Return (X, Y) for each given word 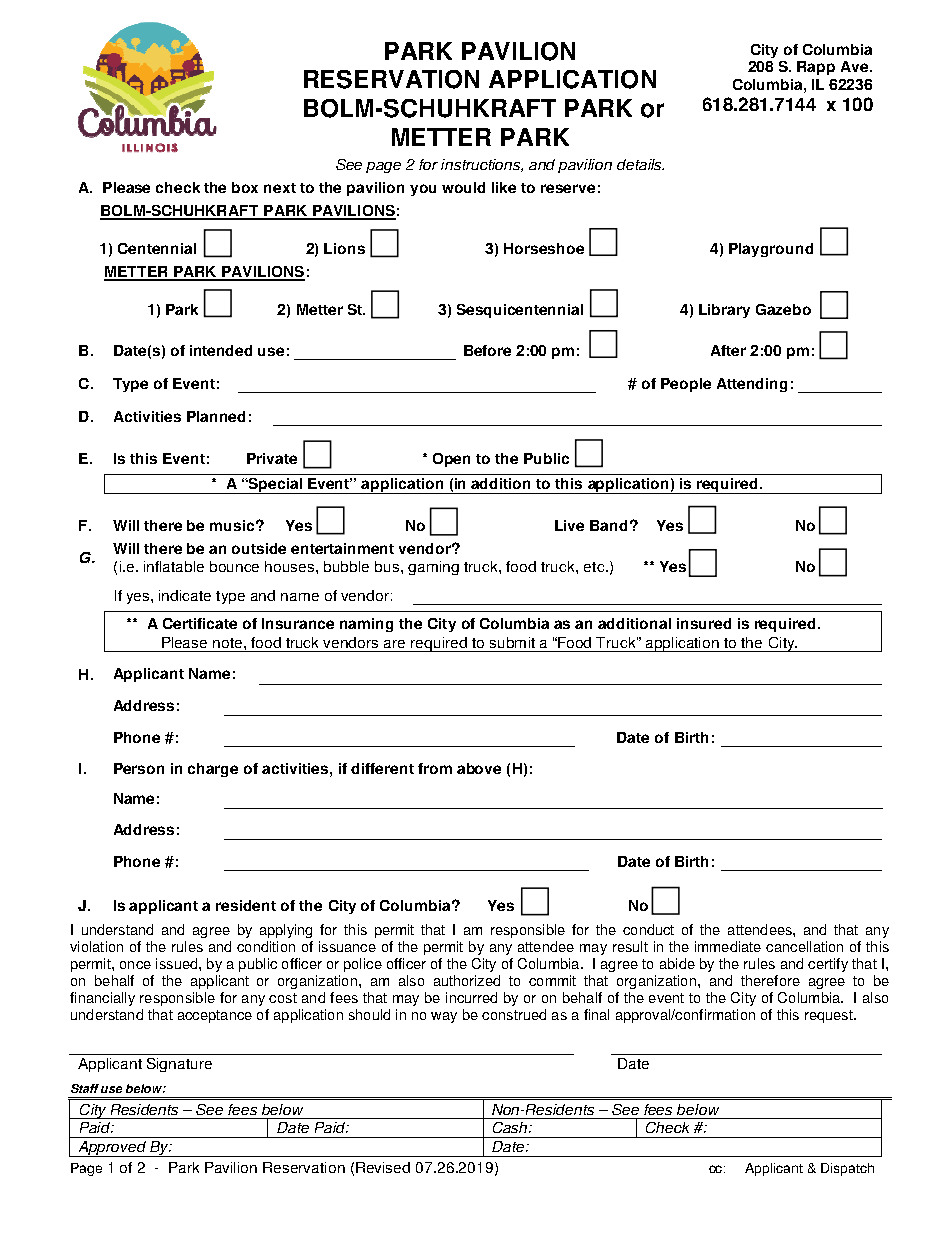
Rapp (816, 68)
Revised (383, 1167)
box (245, 187)
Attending (752, 385)
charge (213, 770)
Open (451, 460)
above (479, 768)
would (463, 187)
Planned (216, 416)
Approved (112, 1149)
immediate (728, 946)
